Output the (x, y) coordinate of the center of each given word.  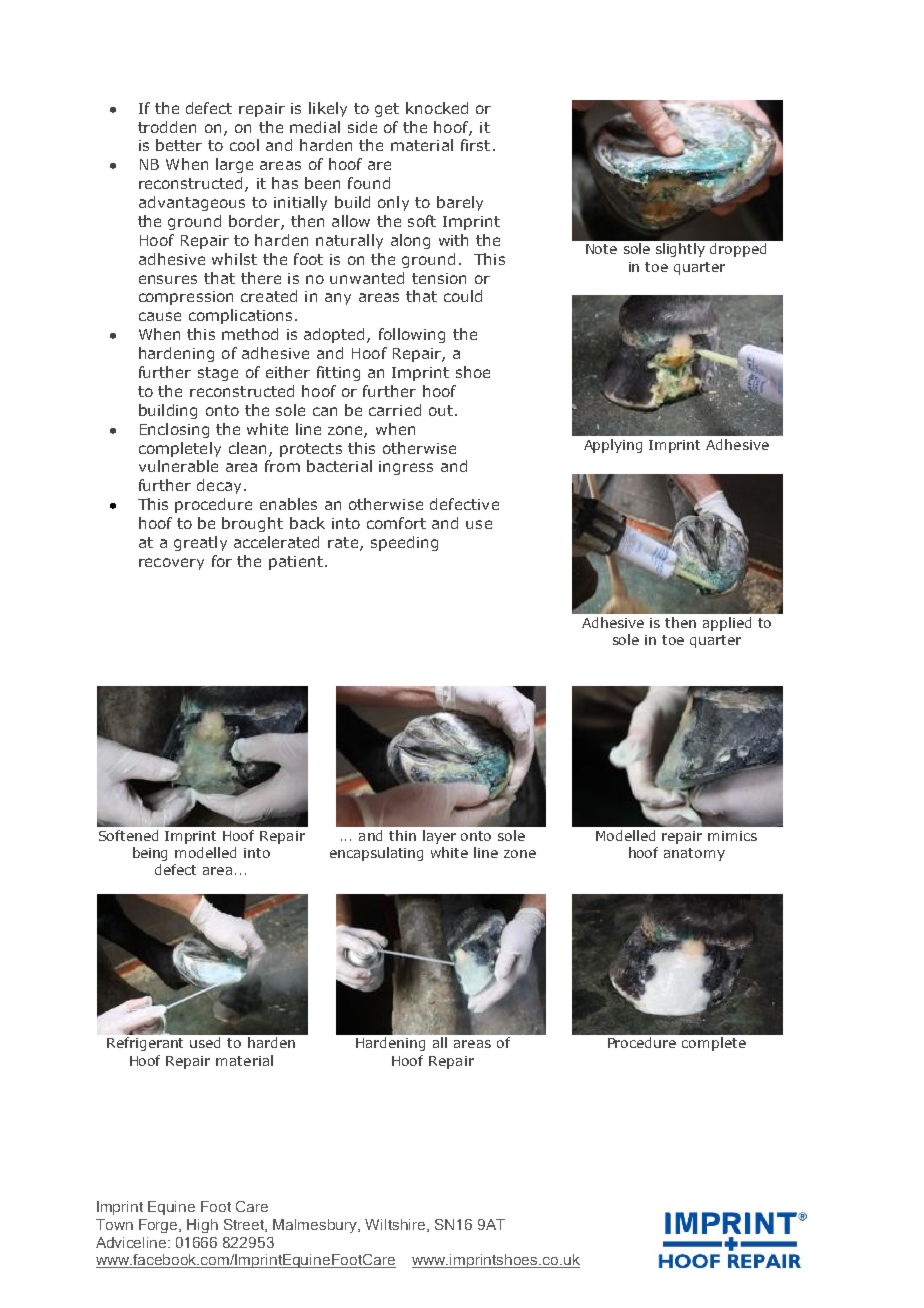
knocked (437, 108)
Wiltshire (396, 1225)
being (150, 854)
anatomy (694, 854)
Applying (613, 446)
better (179, 145)
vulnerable (178, 466)
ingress (406, 468)
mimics (732, 836)
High (202, 1226)
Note (601, 249)
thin (402, 835)
